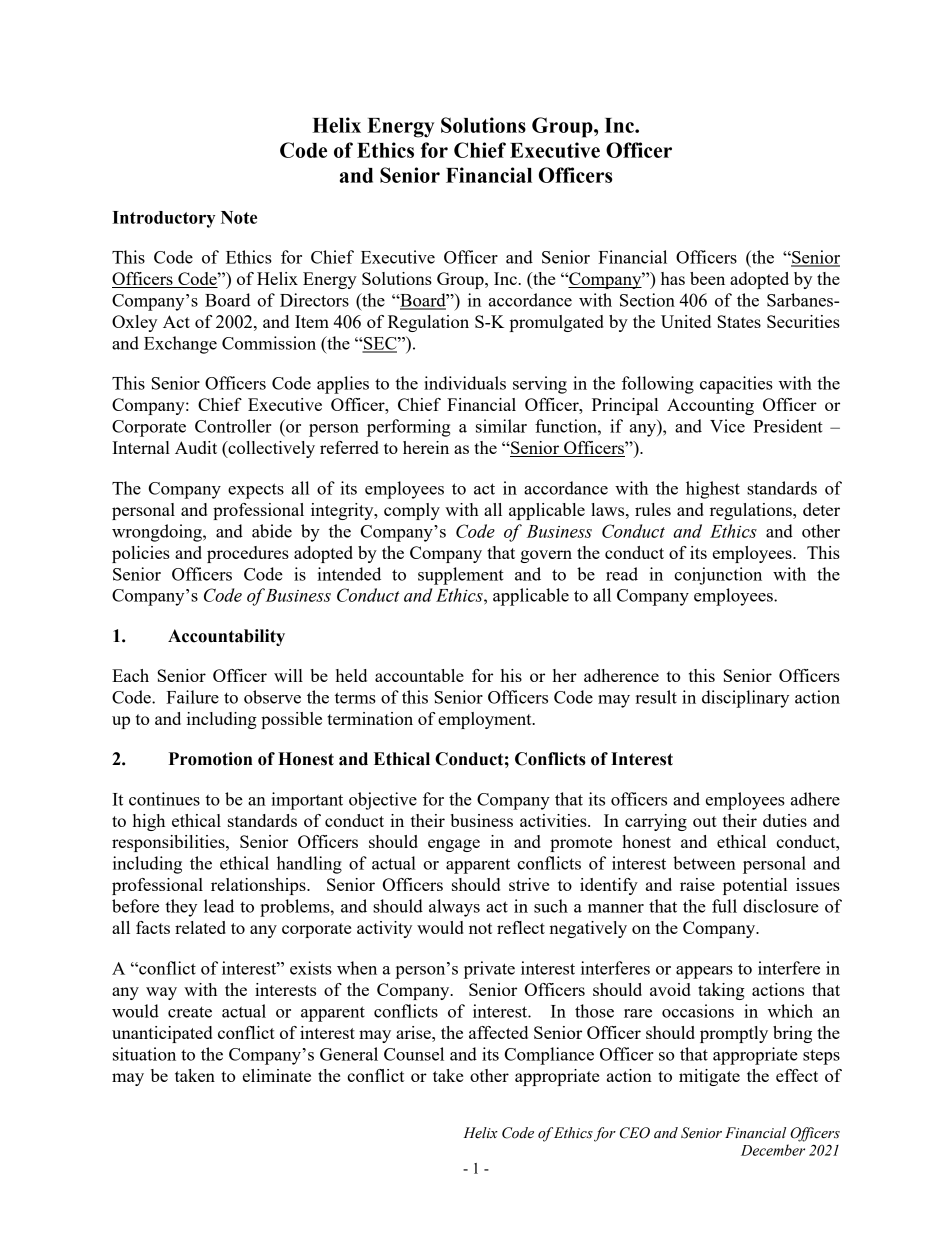 The height and width of the image is (1233, 952). What do you see at coordinates (707, 278) in the image?
I see `been` at bounding box center [707, 278].
